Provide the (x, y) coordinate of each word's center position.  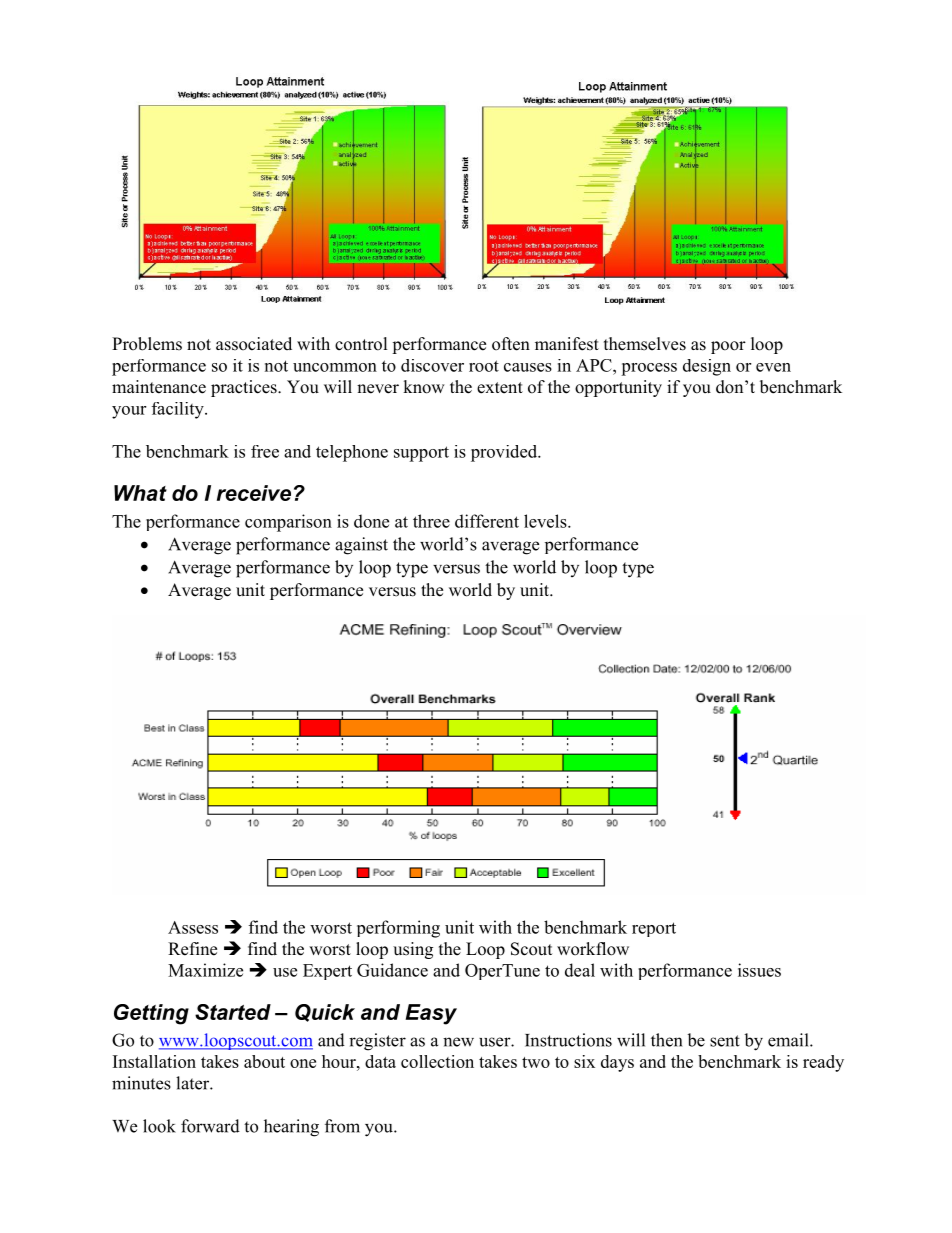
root (484, 366)
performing (398, 929)
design (707, 367)
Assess (193, 927)
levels (546, 521)
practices (245, 388)
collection (437, 1061)
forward (210, 1126)
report (654, 929)
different (487, 521)
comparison (288, 523)
